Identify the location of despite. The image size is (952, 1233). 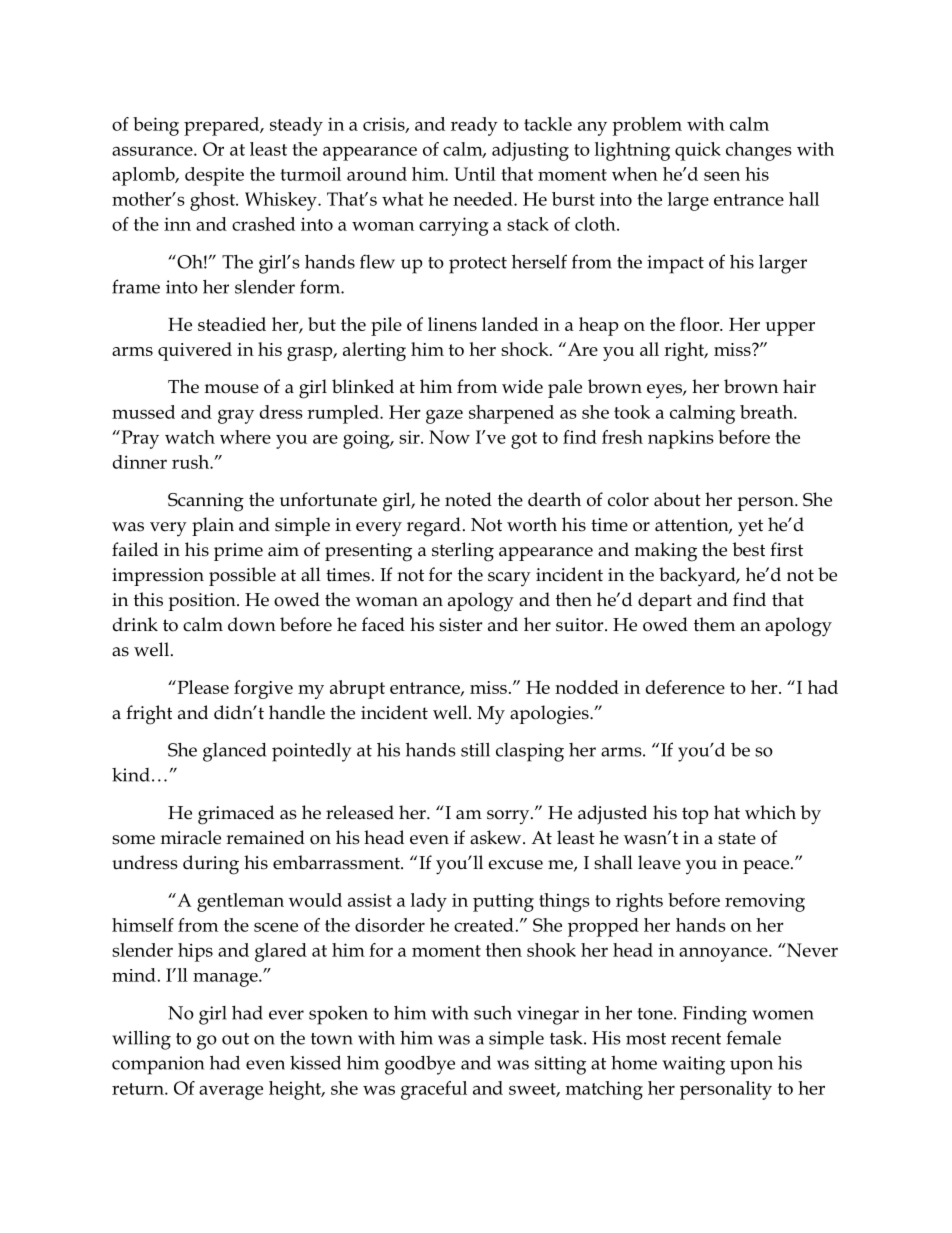
(214, 176).
